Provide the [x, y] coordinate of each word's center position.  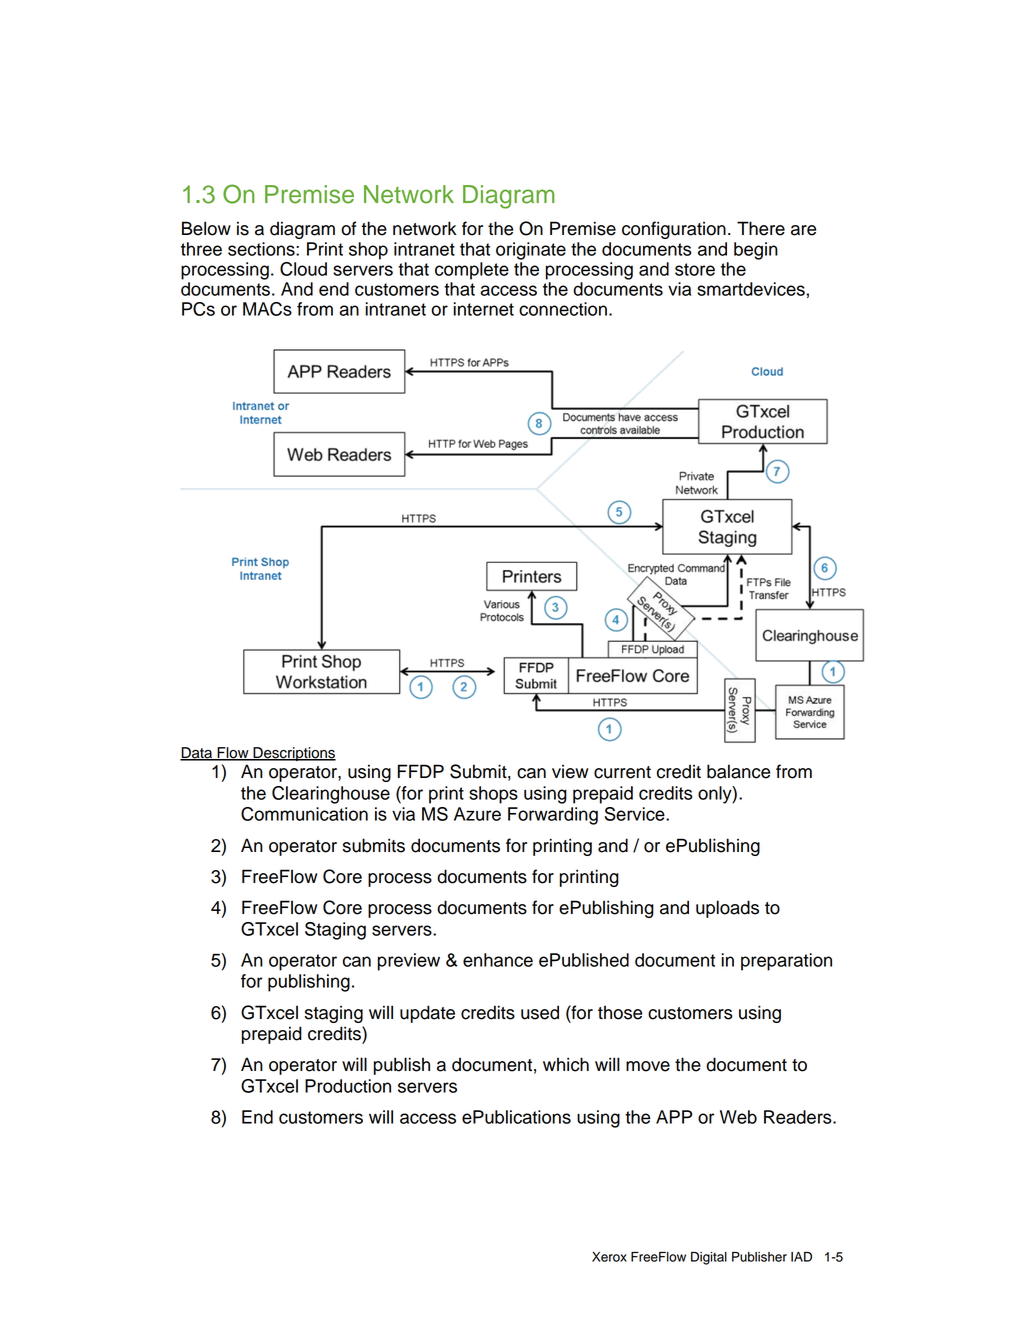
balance [738, 771]
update [427, 1014]
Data [197, 754]
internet [484, 309]
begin [756, 251]
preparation [786, 962]
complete [472, 271]
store [695, 269]
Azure [477, 814]
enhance [498, 960]
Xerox [609, 1257]
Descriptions [293, 754]
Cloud [303, 269]
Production [348, 1086]
